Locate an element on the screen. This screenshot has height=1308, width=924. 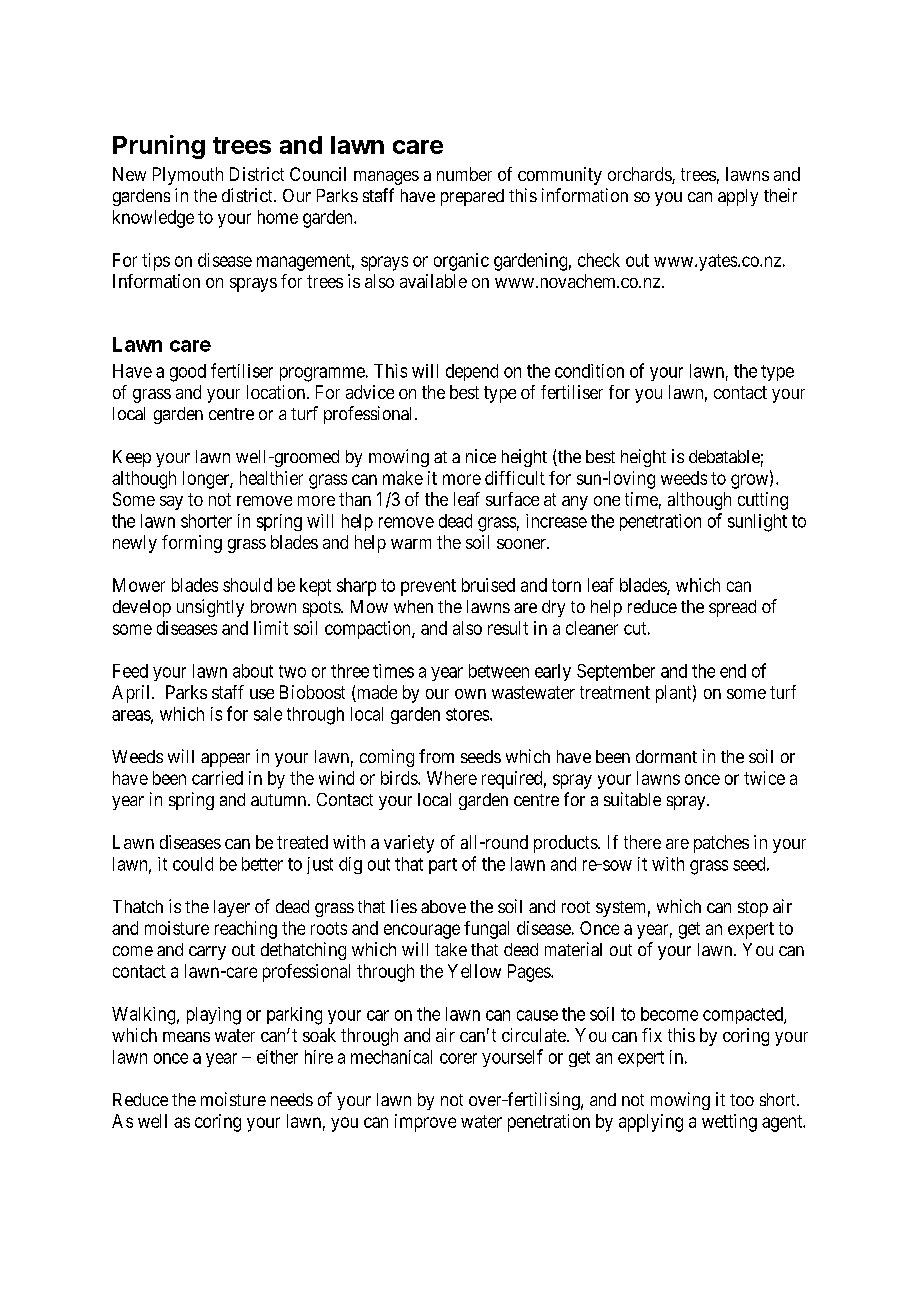
number is located at coordinates (464, 174).
